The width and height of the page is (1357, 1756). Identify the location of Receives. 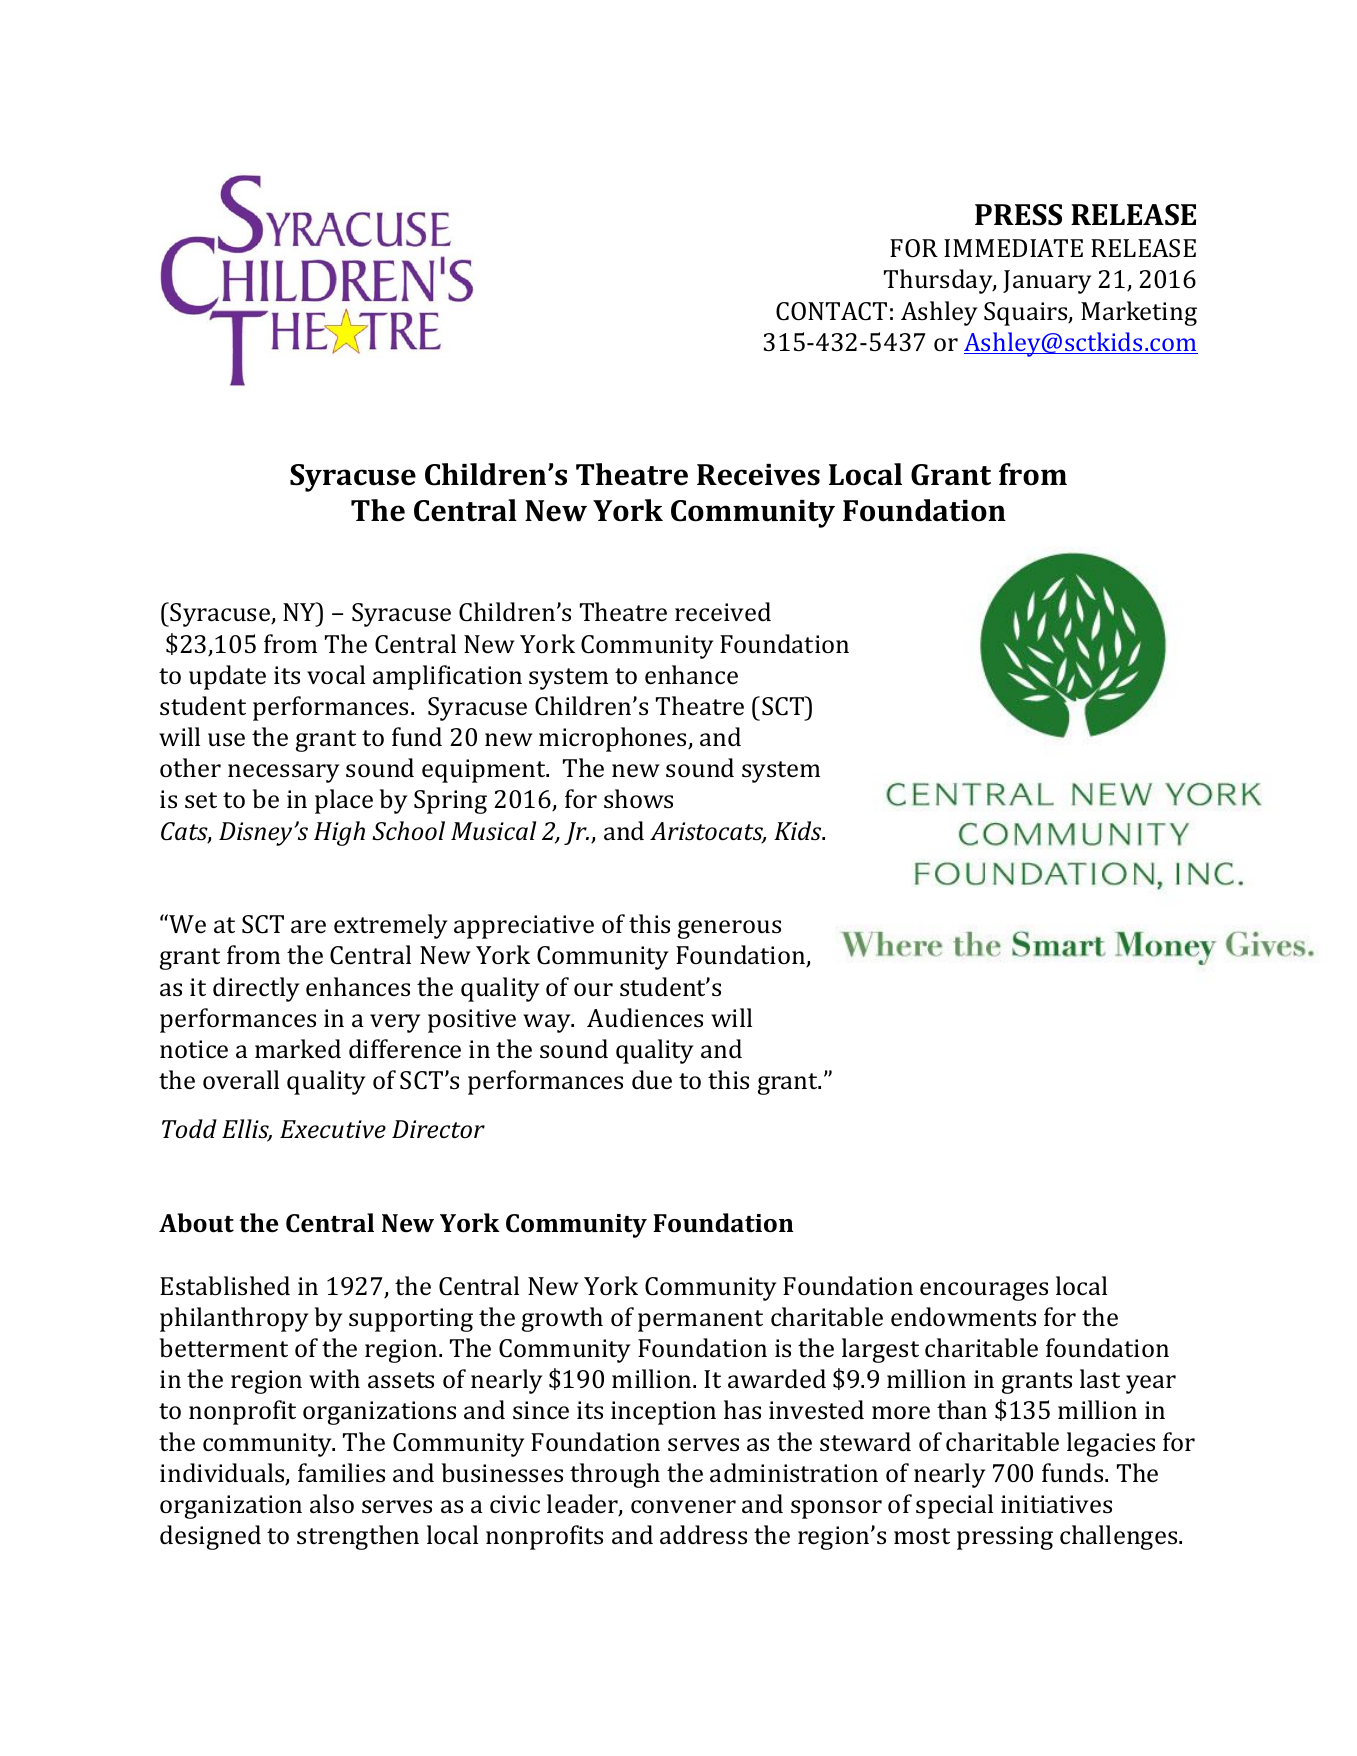
(758, 475).
